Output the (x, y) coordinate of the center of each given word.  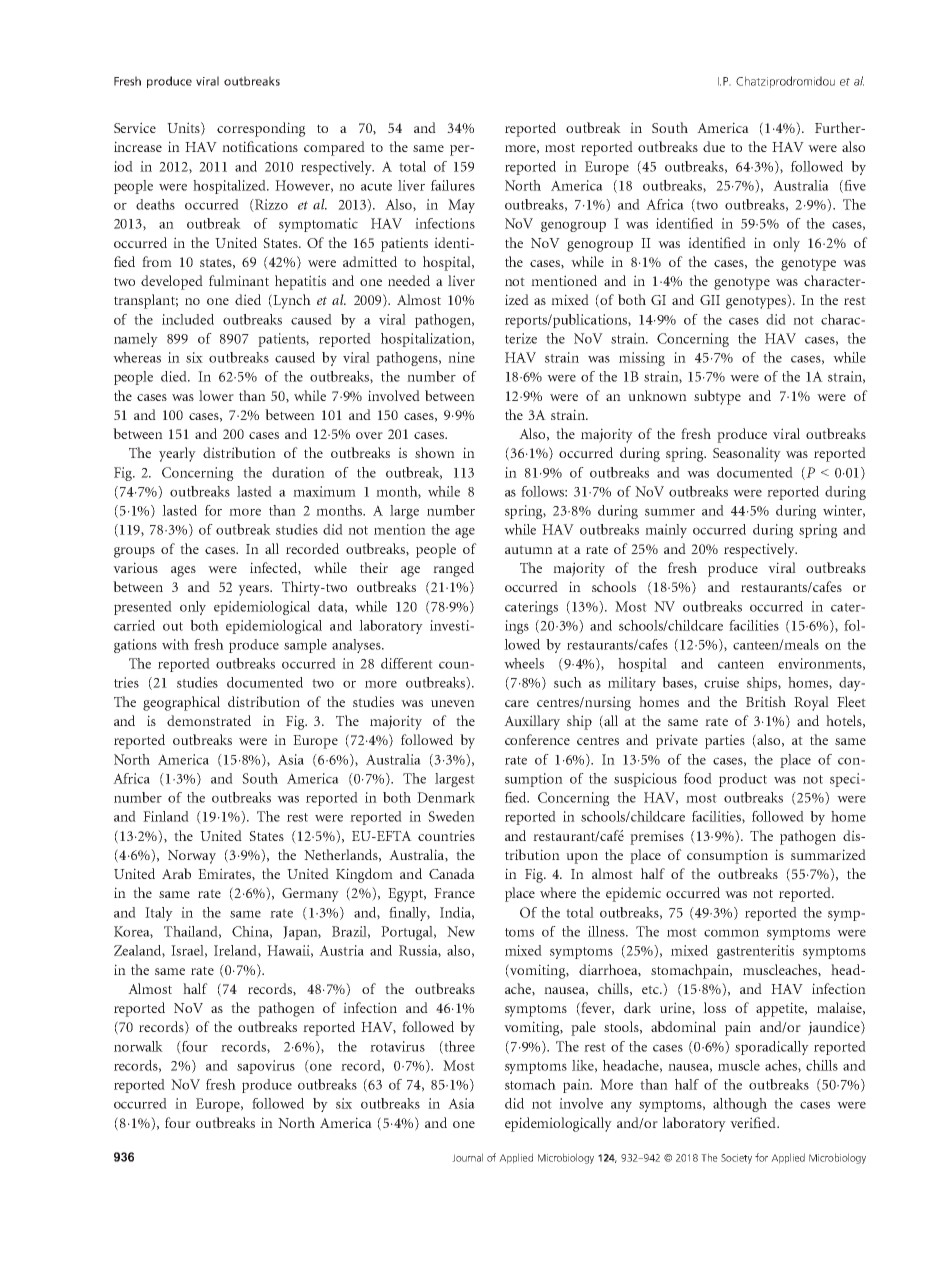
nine (461, 357)
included (188, 319)
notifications (260, 146)
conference (537, 739)
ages (183, 571)
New (461, 931)
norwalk (138, 1046)
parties (725, 741)
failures (453, 185)
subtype (717, 397)
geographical (181, 703)
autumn (529, 549)
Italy (159, 914)
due (714, 146)
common (731, 933)
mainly (666, 531)
